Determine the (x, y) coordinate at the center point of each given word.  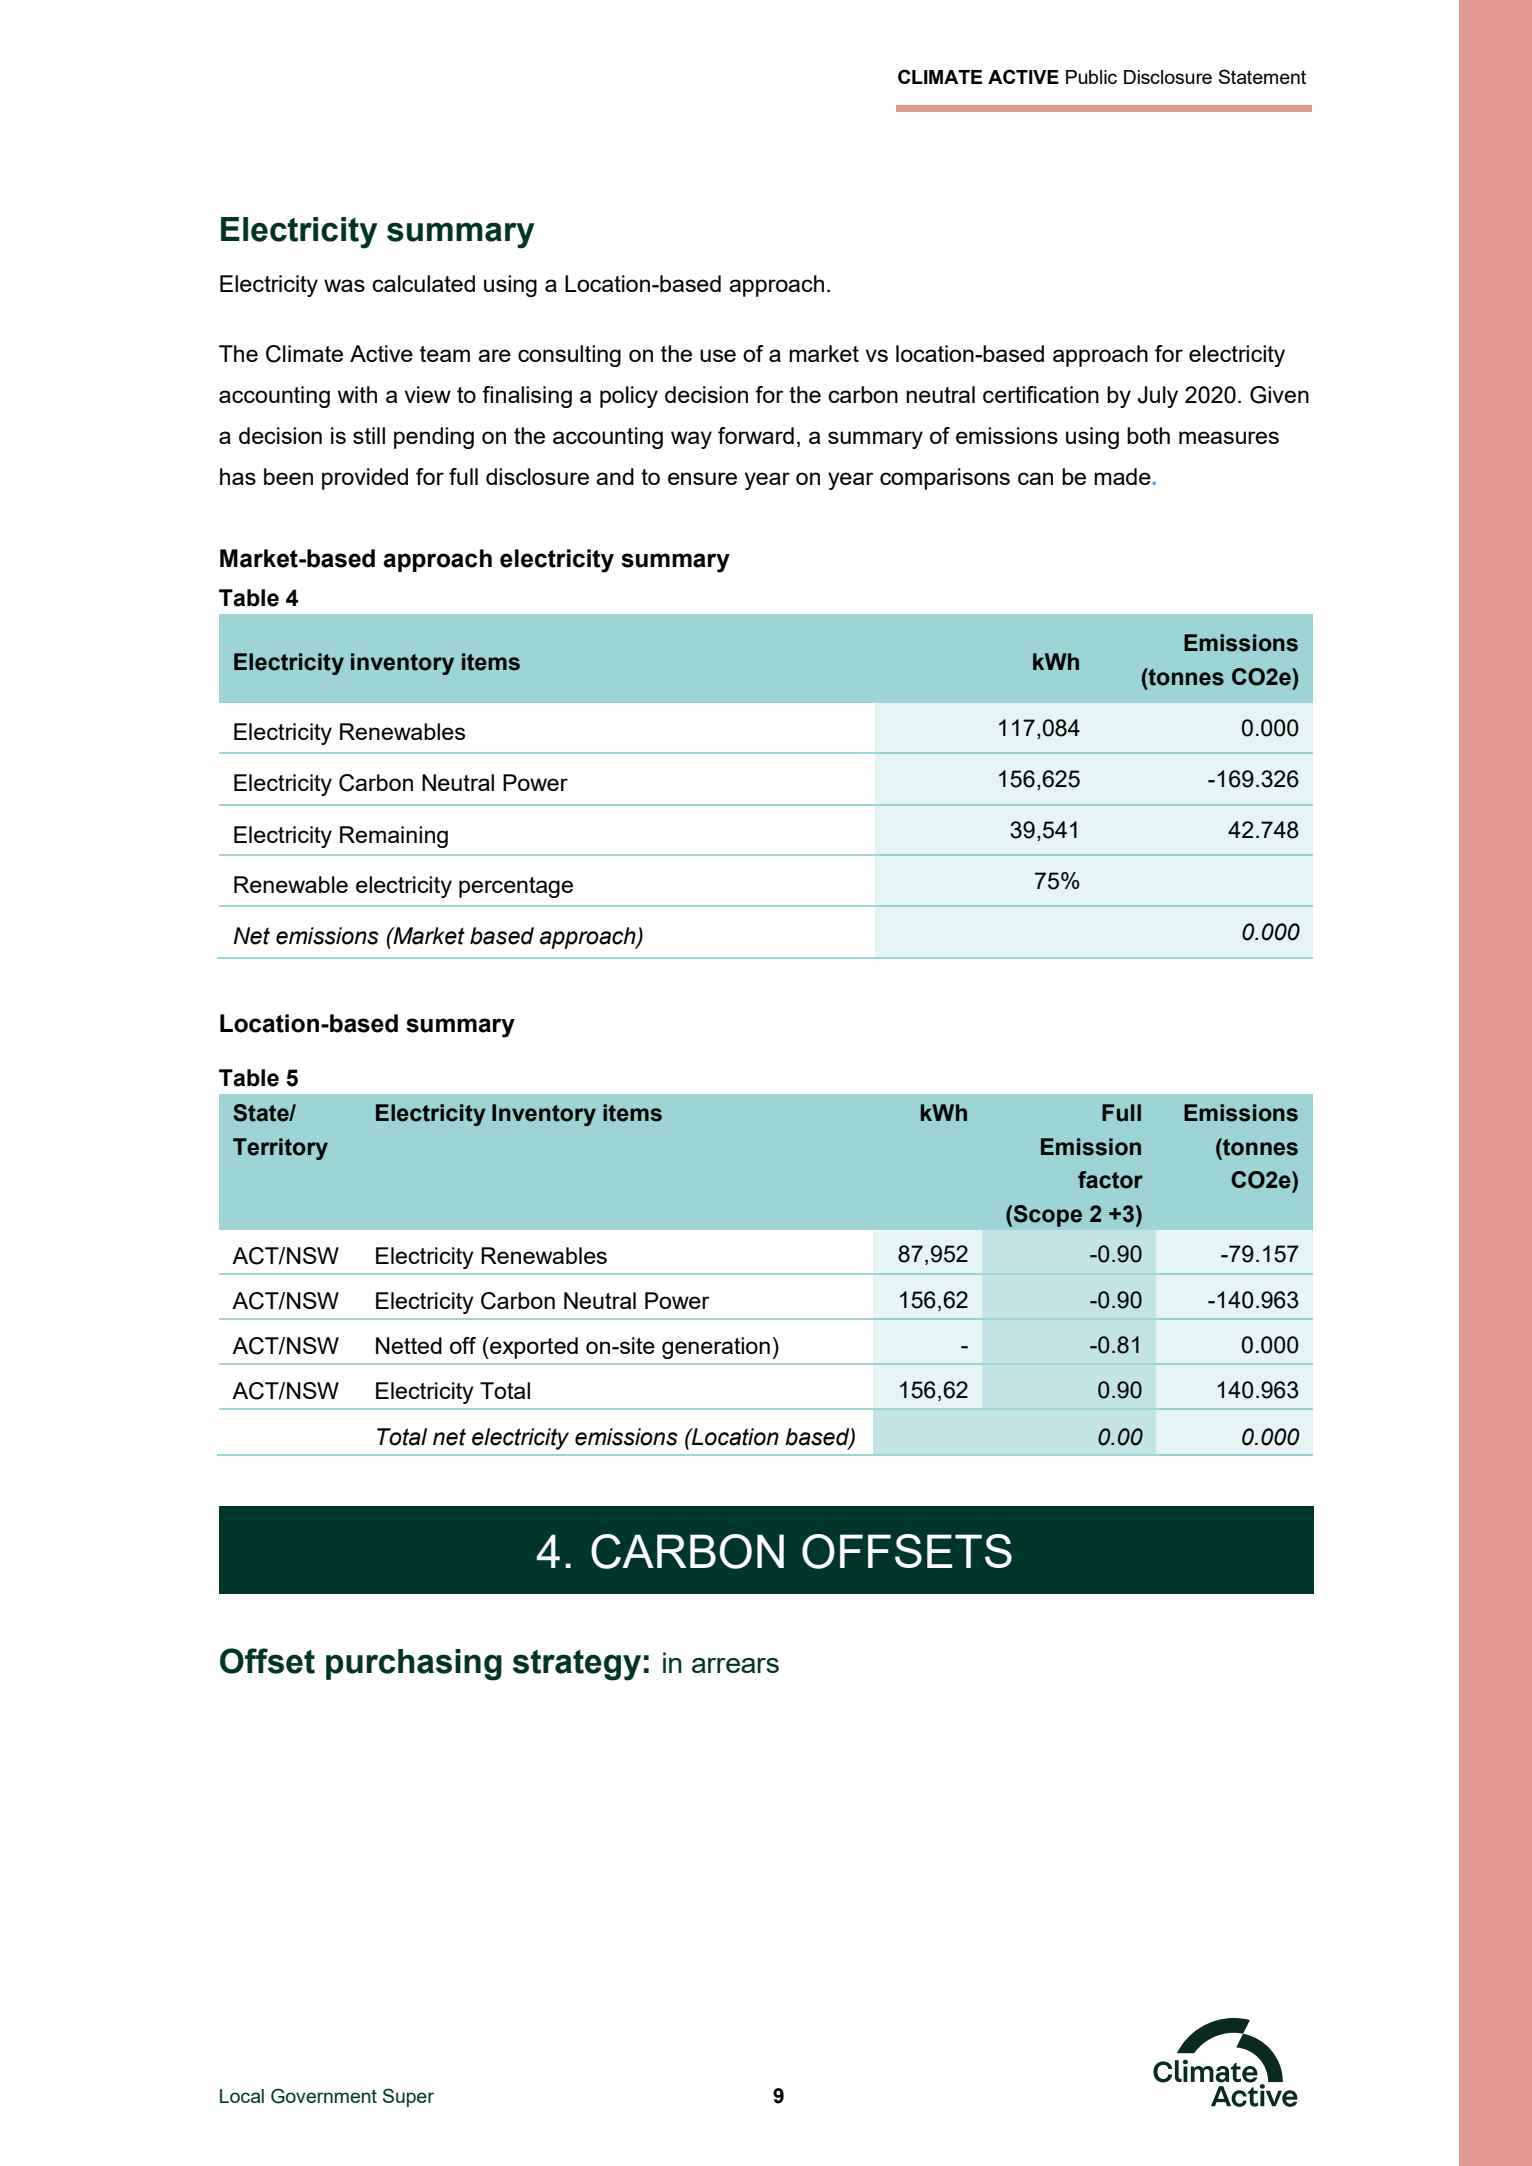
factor (1110, 1180)
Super (408, 2097)
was (344, 285)
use (718, 355)
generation (716, 1348)
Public (1091, 77)
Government (324, 2096)
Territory (280, 1149)
